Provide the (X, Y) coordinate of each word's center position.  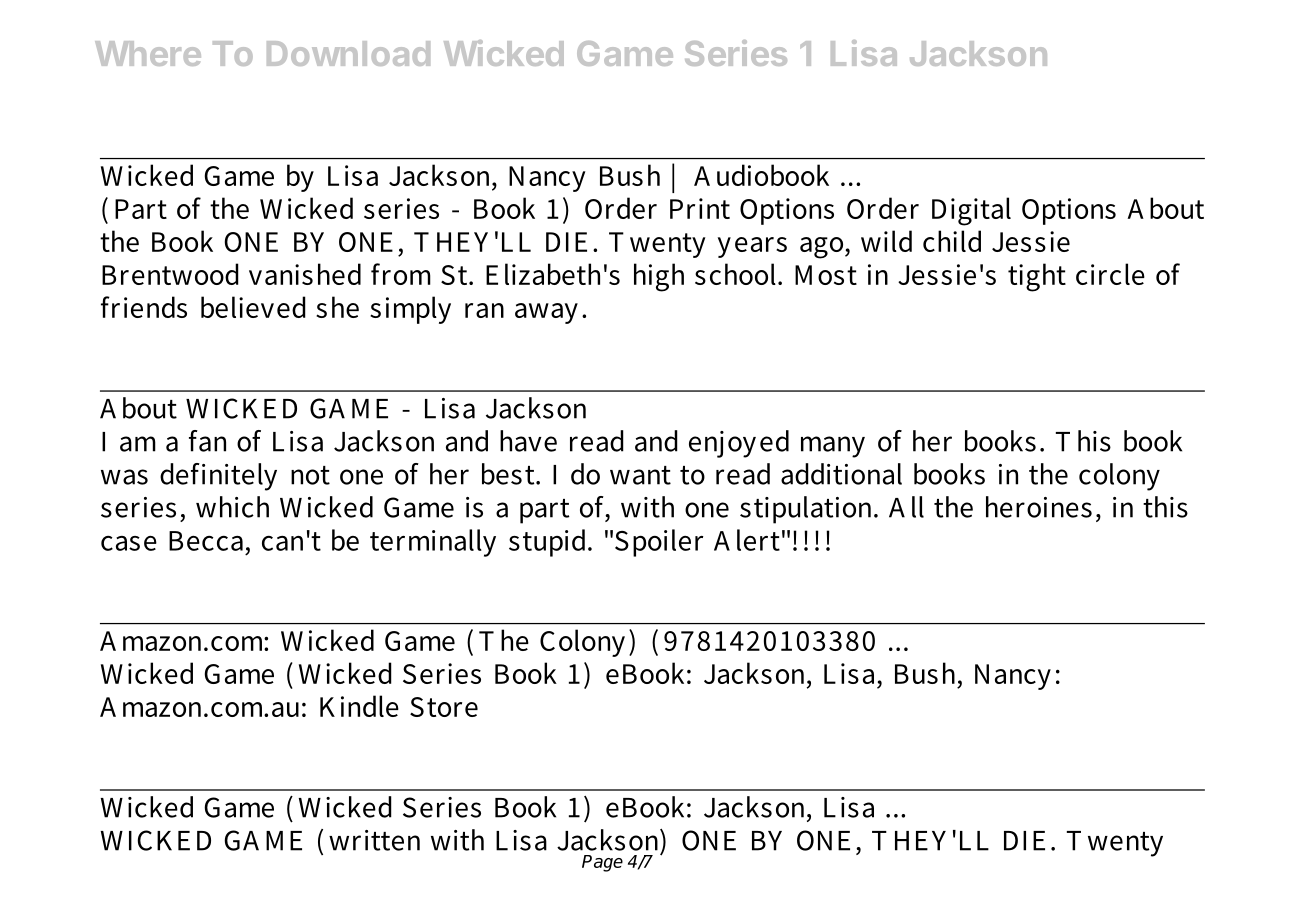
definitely (218, 477)
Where (148, 53)
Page (602, 863)
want (640, 475)
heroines (1039, 507)
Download (348, 53)
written (374, 840)
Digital (971, 211)
